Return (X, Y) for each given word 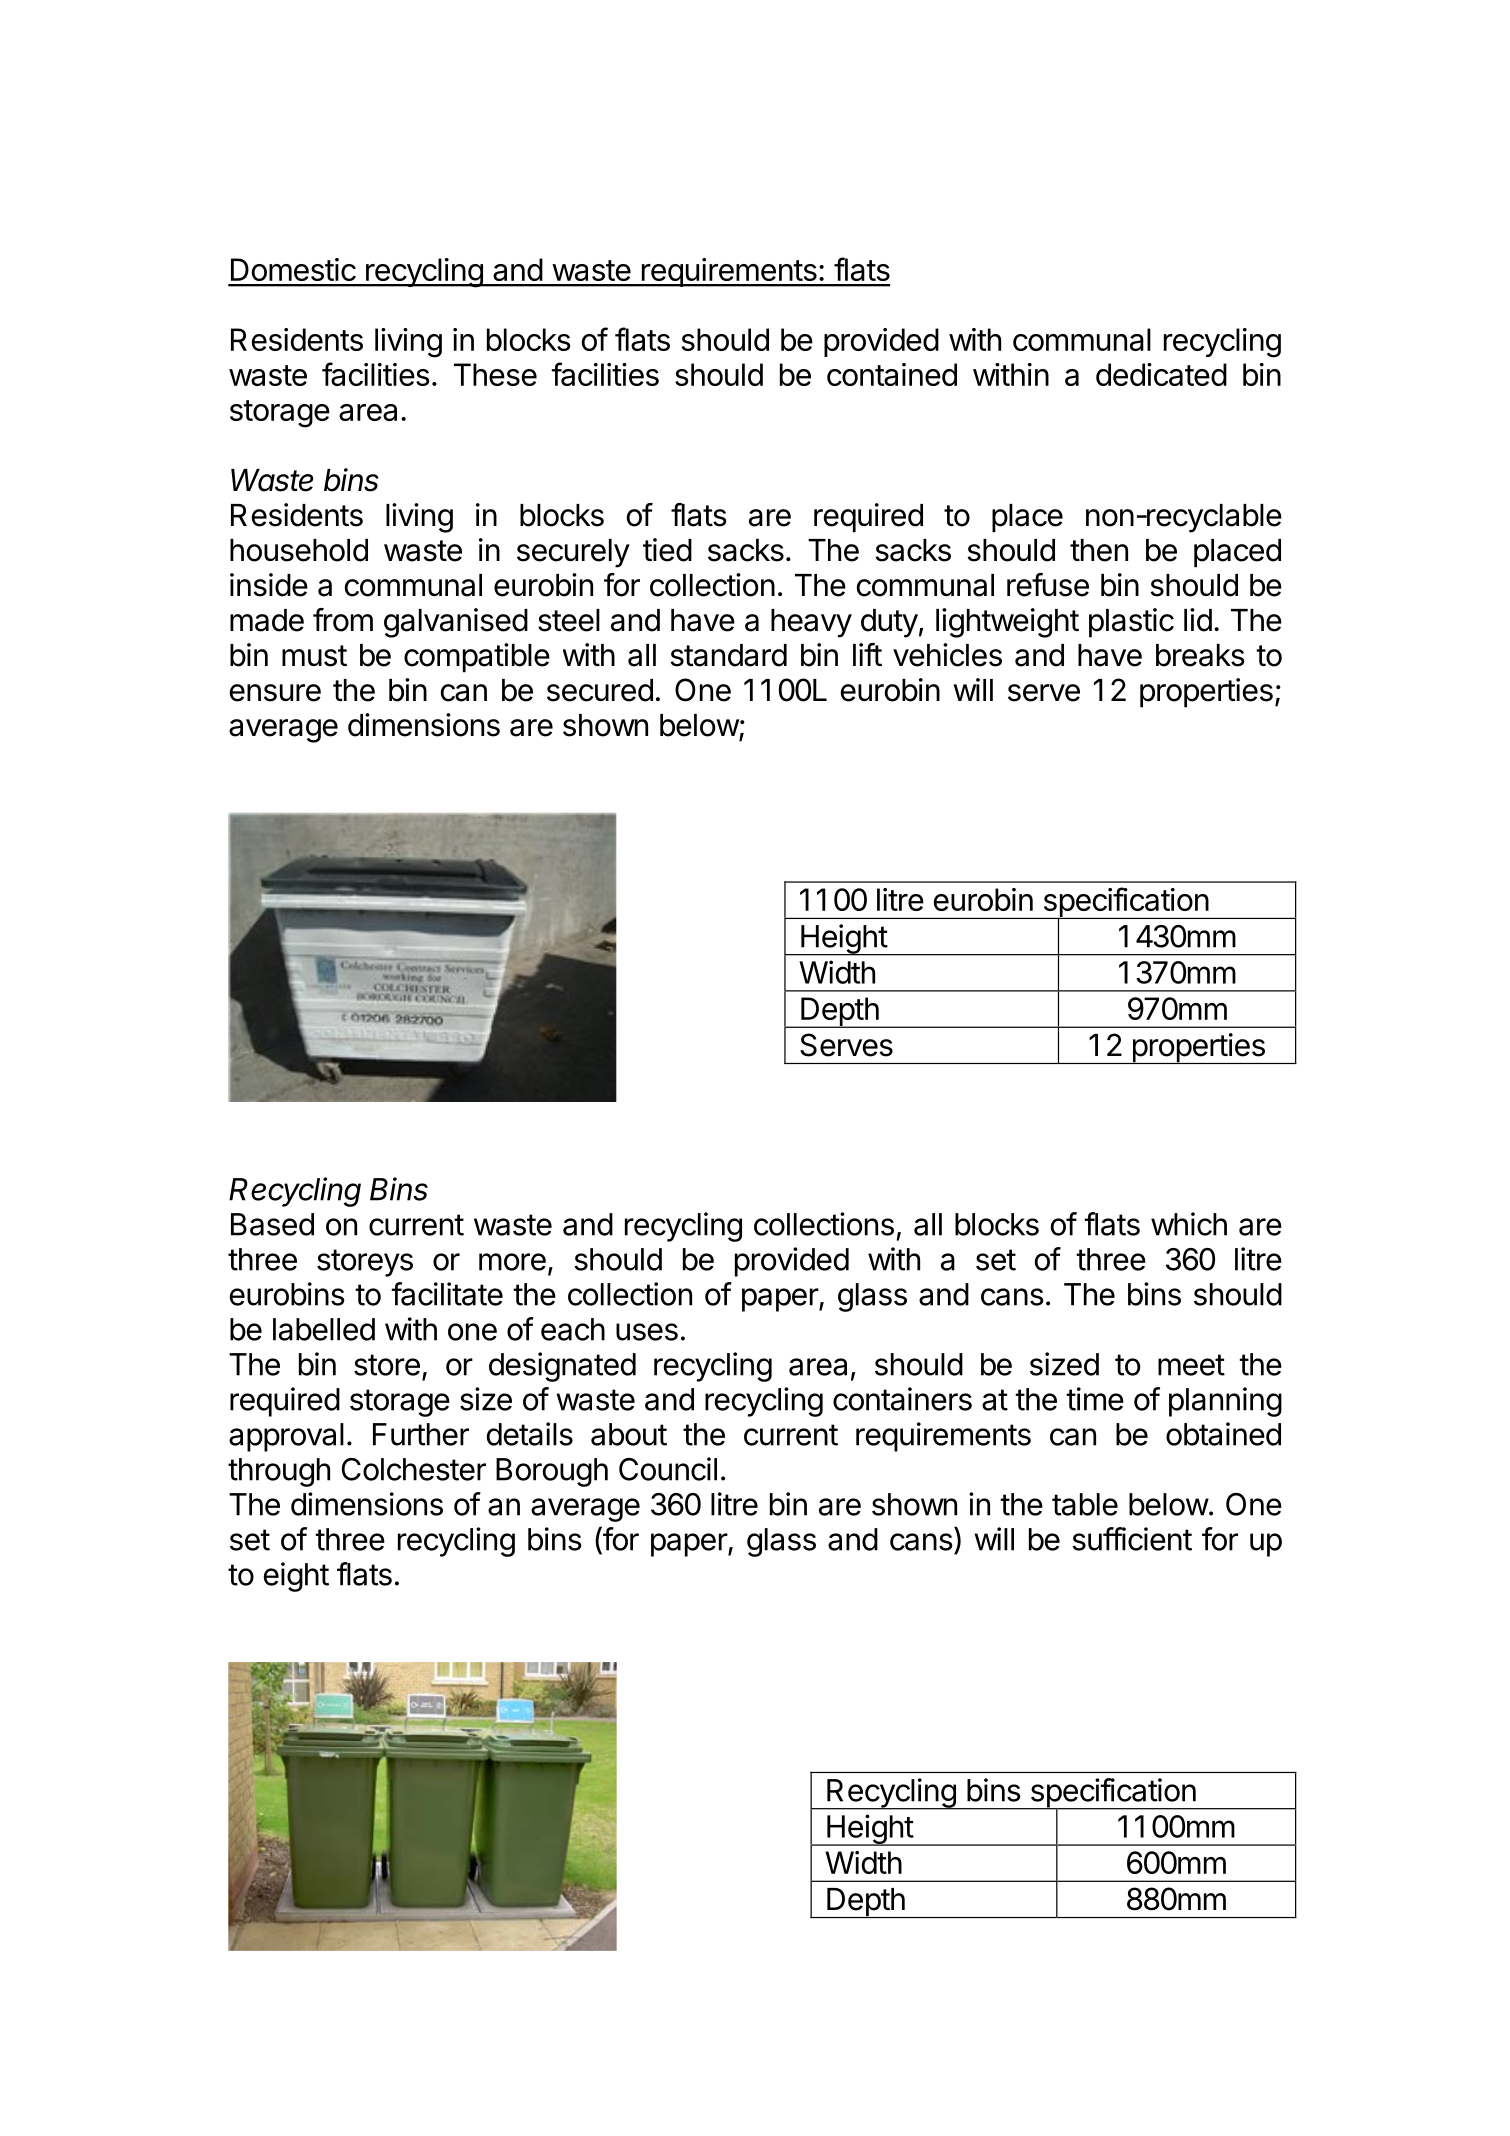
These (495, 374)
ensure (275, 693)
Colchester (414, 1469)
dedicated (1161, 374)
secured (600, 690)
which (1189, 1224)
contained (892, 374)
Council (668, 1469)
